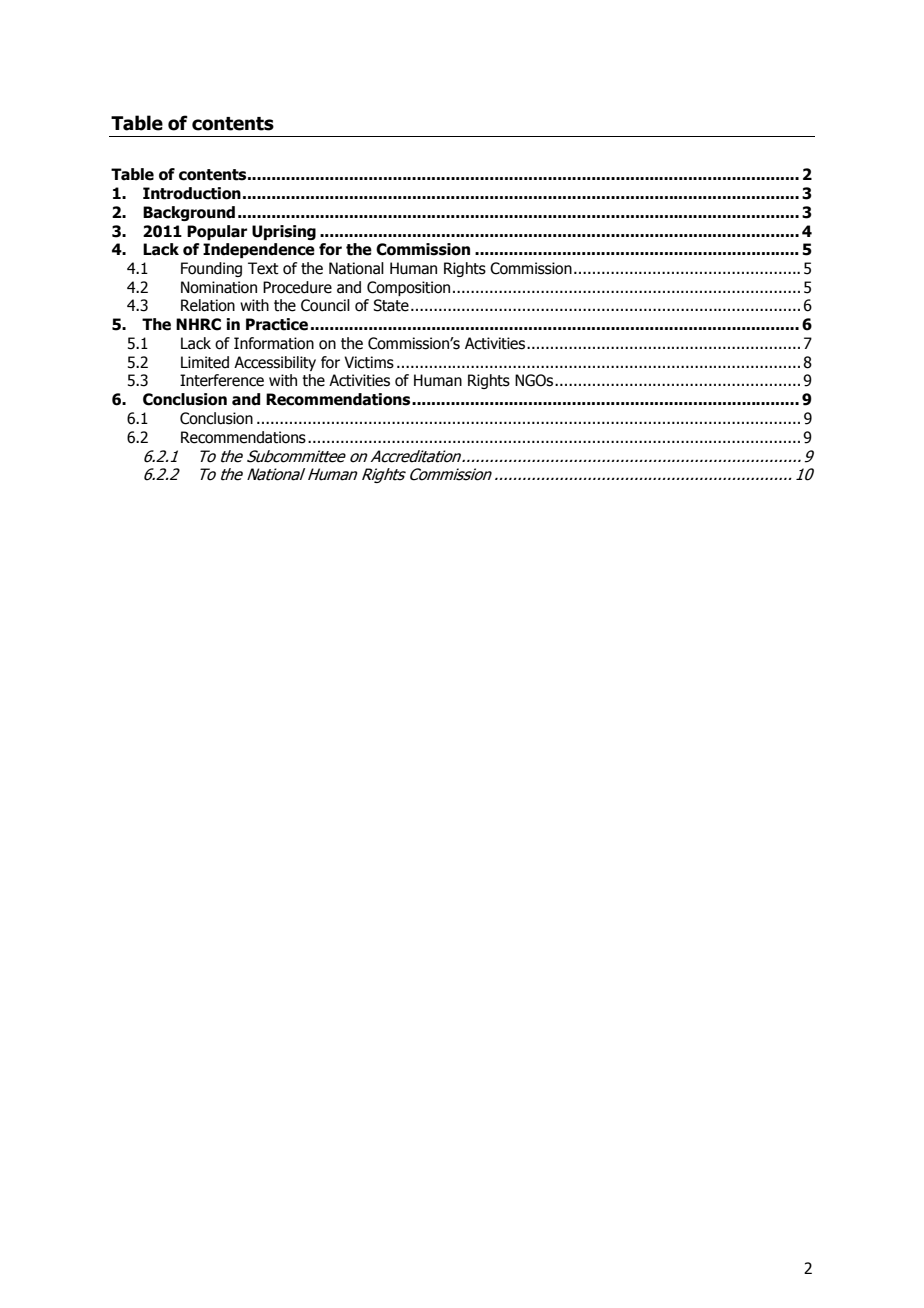 The image size is (924, 1308). What do you see at coordinates (208, 305) in the screenshot?
I see `Relation` at bounding box center [208, 305].
